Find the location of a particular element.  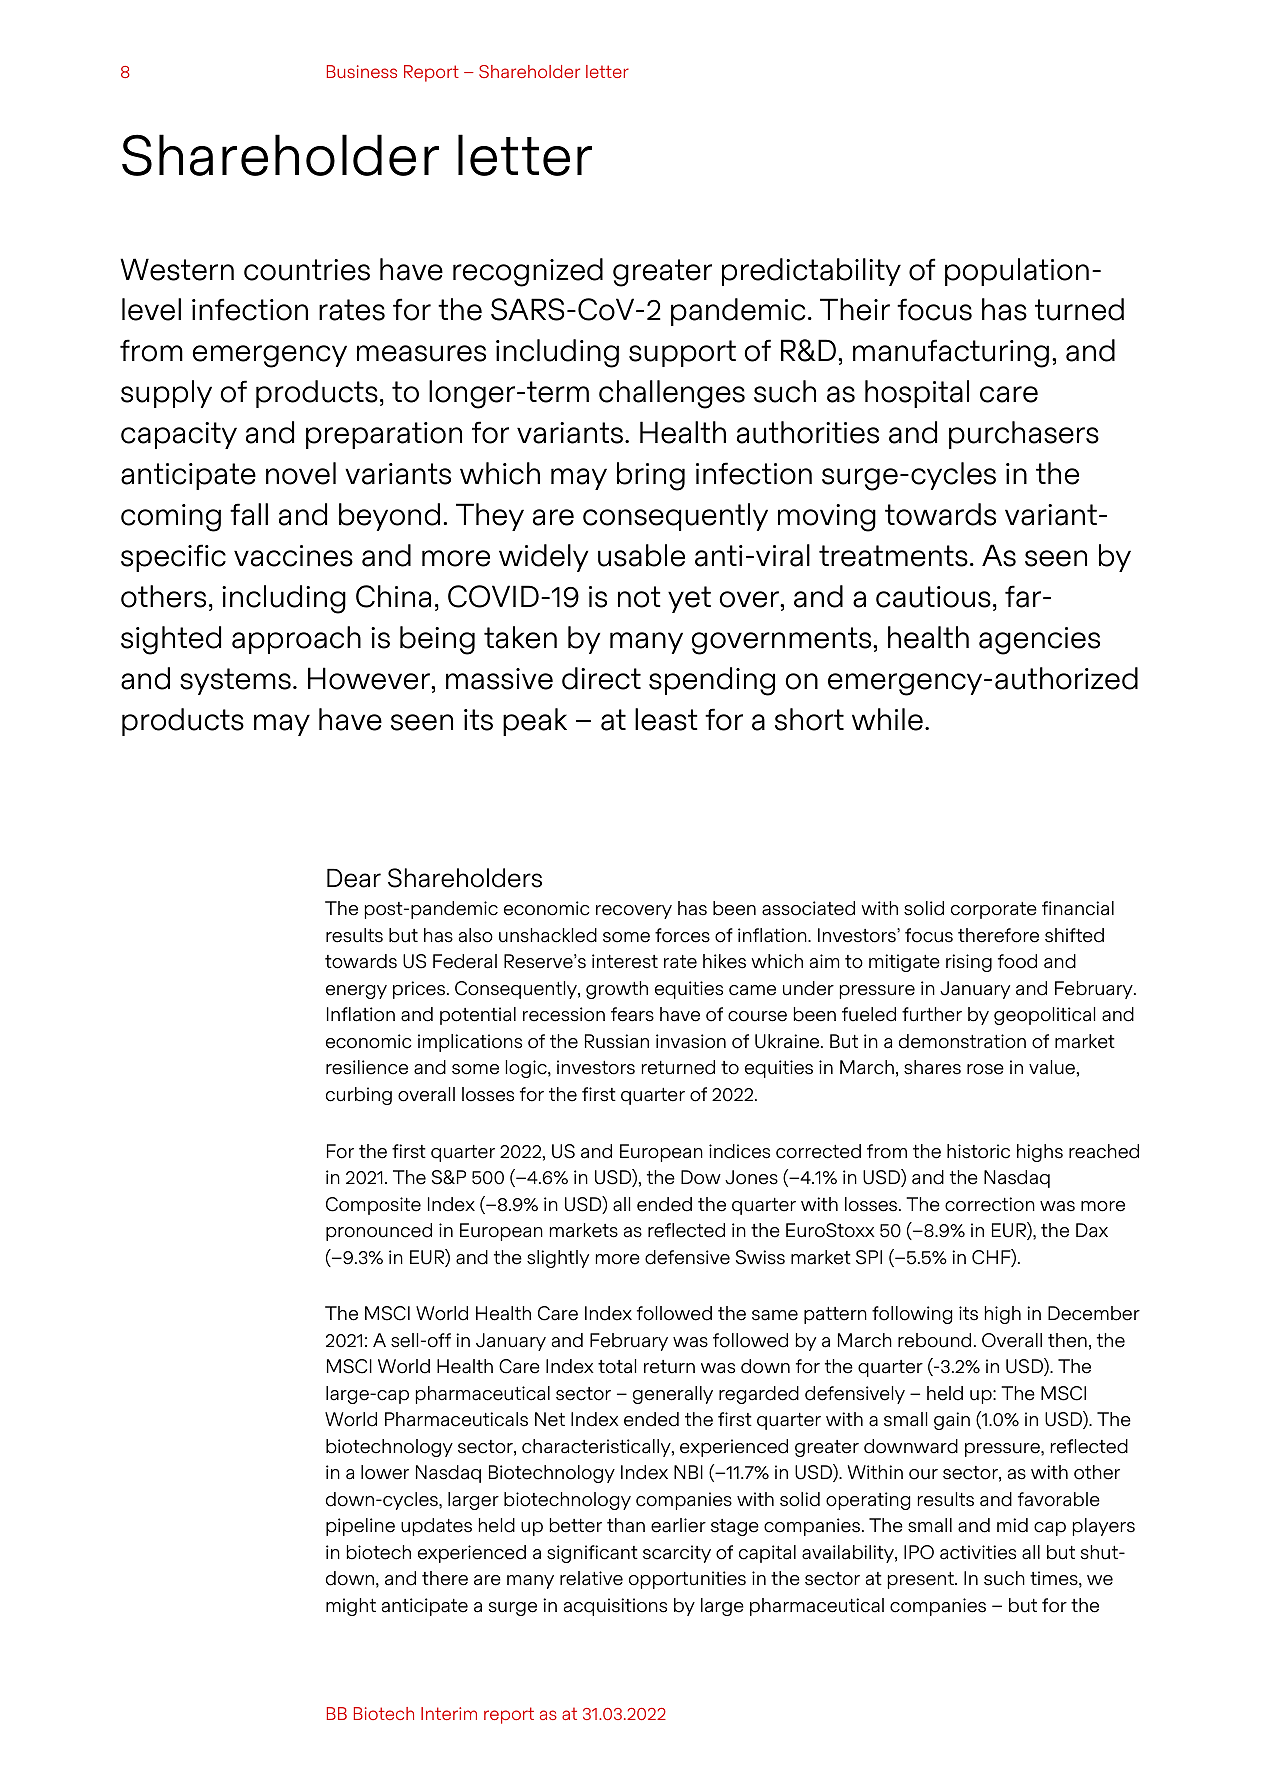

forces is located at coordinates (682, 935).
